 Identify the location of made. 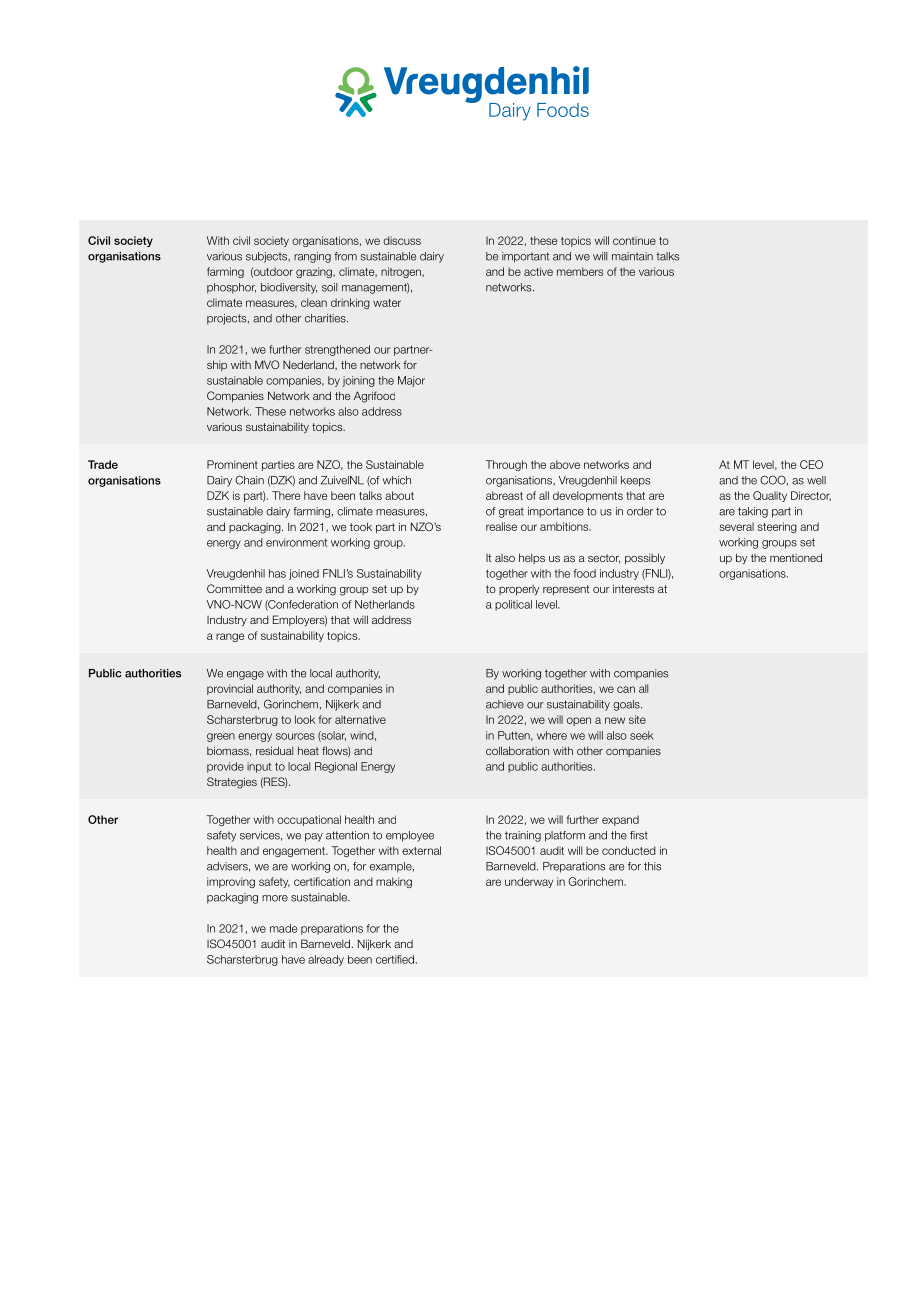
(283, 928).
